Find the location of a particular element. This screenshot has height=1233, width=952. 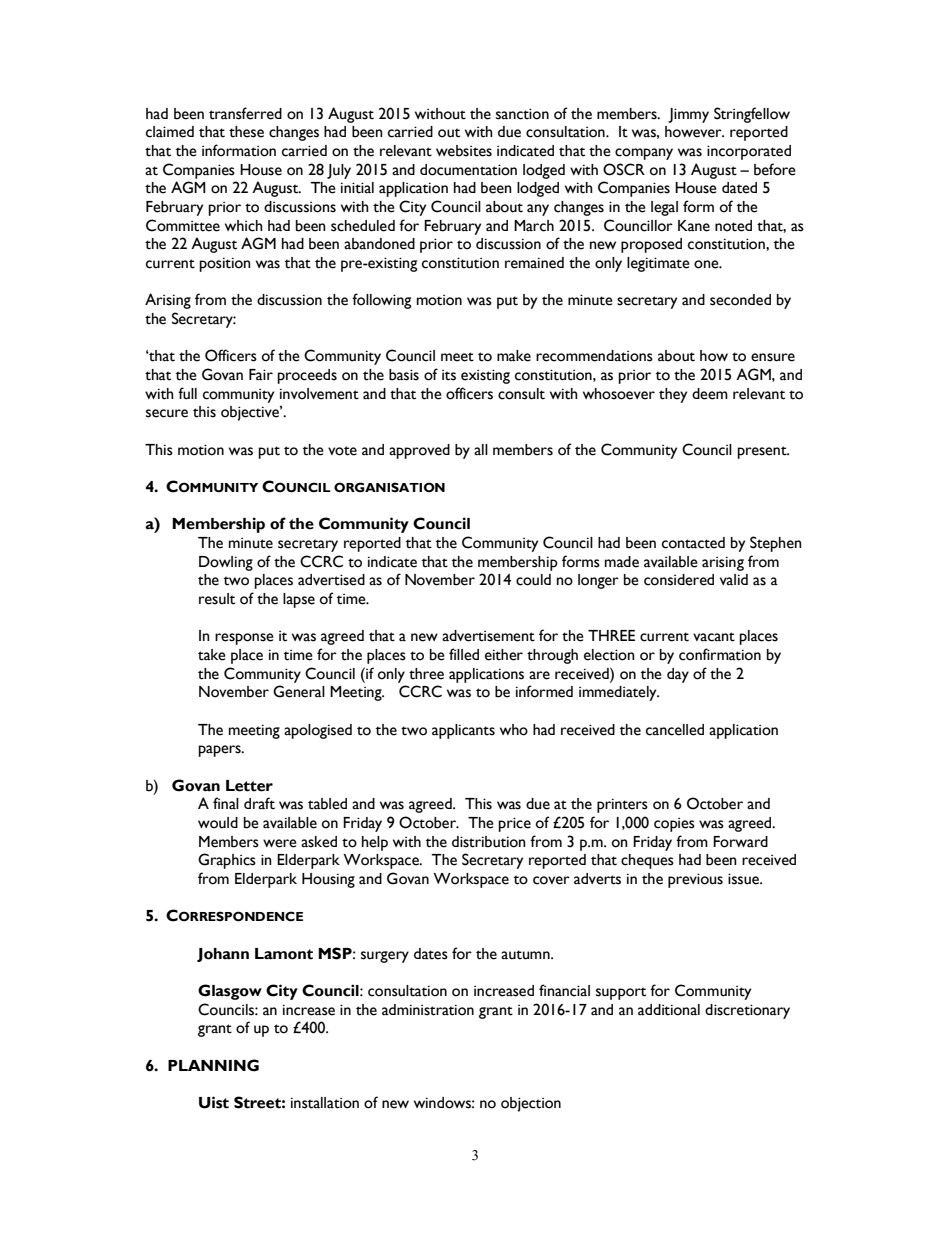

deem is located at coordinates (710, 394).
